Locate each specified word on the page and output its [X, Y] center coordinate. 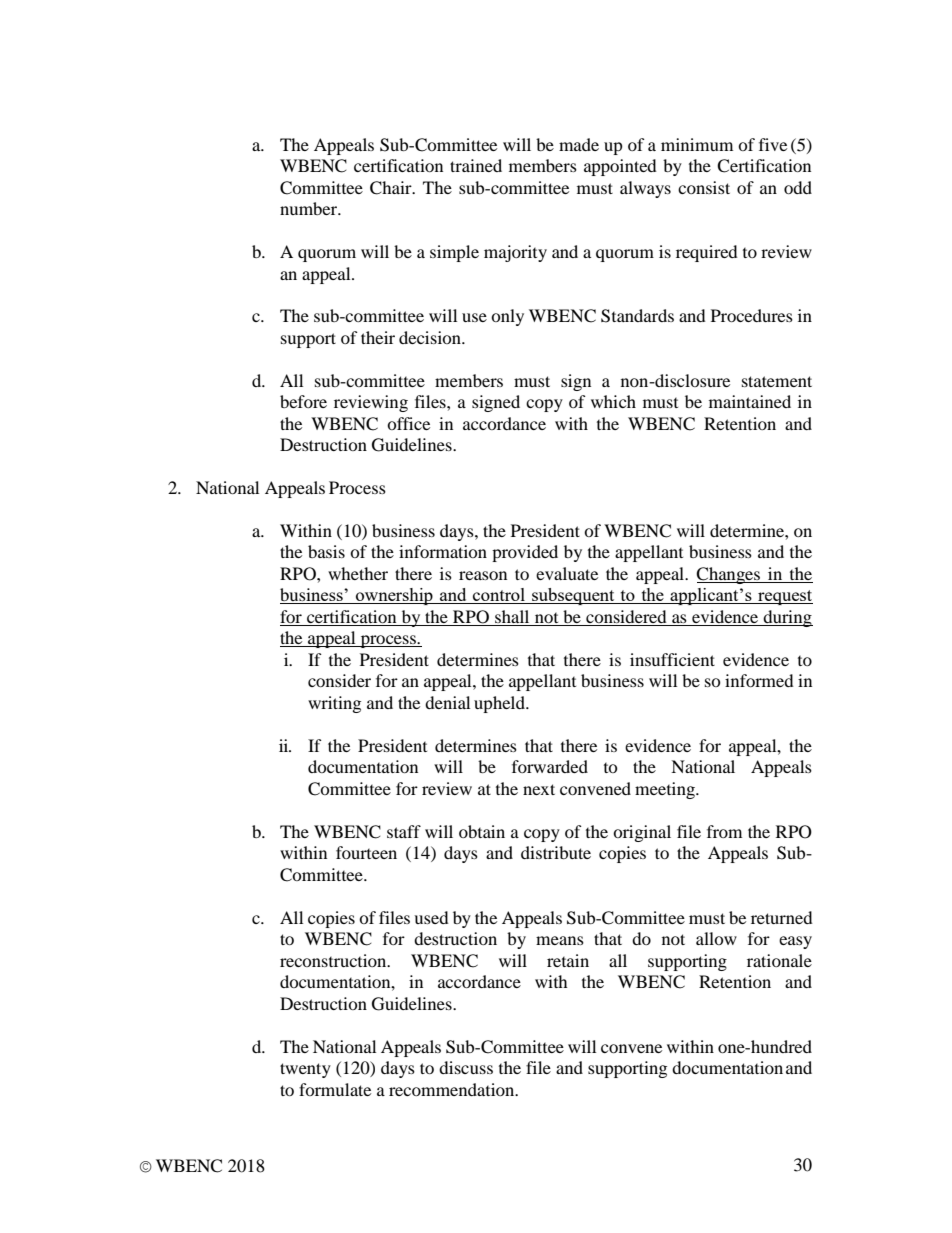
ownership [394, 596]
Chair [392, 188]
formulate [335, 1089]
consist [704, 187]
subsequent [573, 596]
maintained [750, 401]
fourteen [366, 852]
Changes [729, 575]
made [579, 144]
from [724, 831]
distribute [556, 852]
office [408, 423]
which [613, 401]
